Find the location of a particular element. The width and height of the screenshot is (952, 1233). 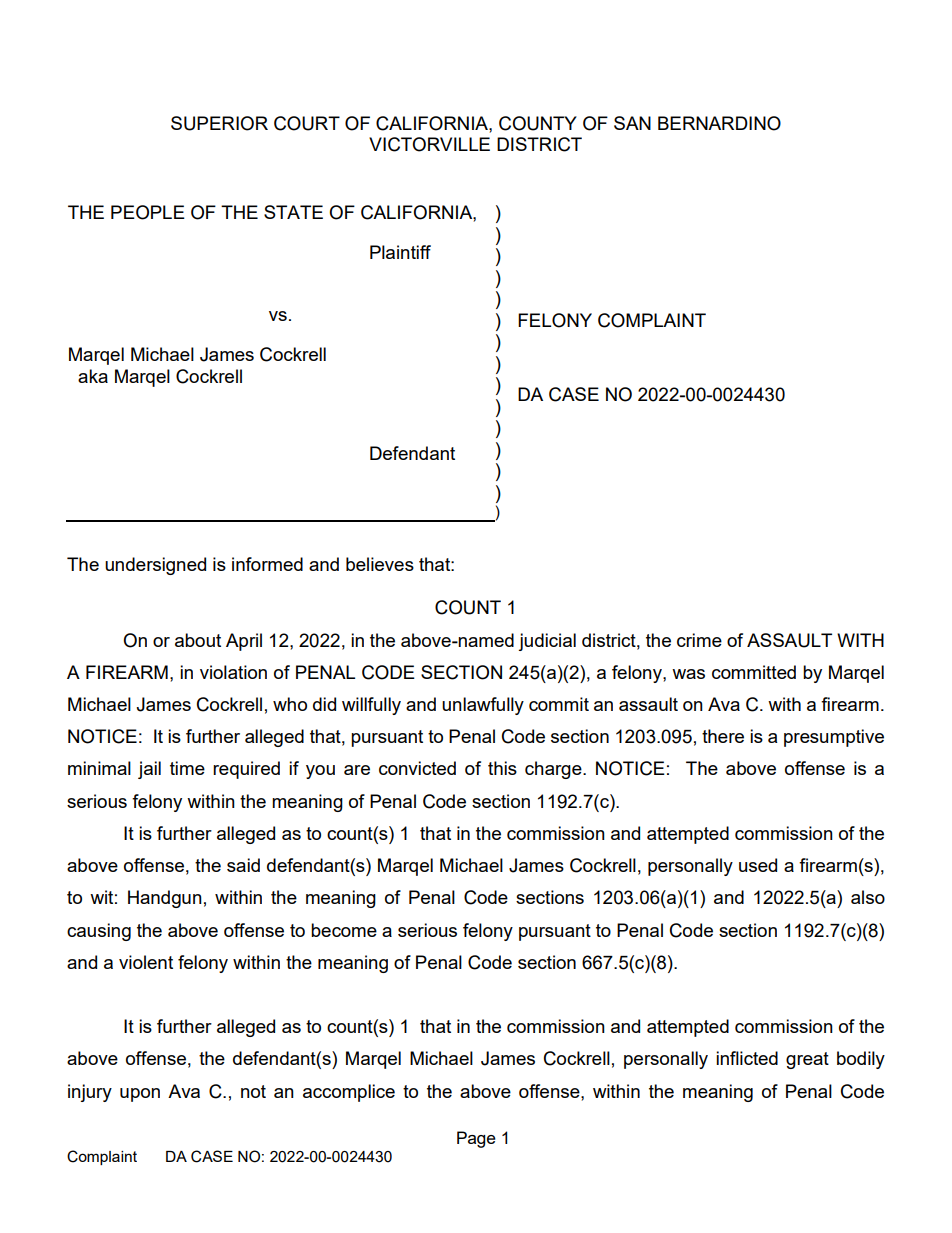

judicial is located at coordinates (547, 642).
